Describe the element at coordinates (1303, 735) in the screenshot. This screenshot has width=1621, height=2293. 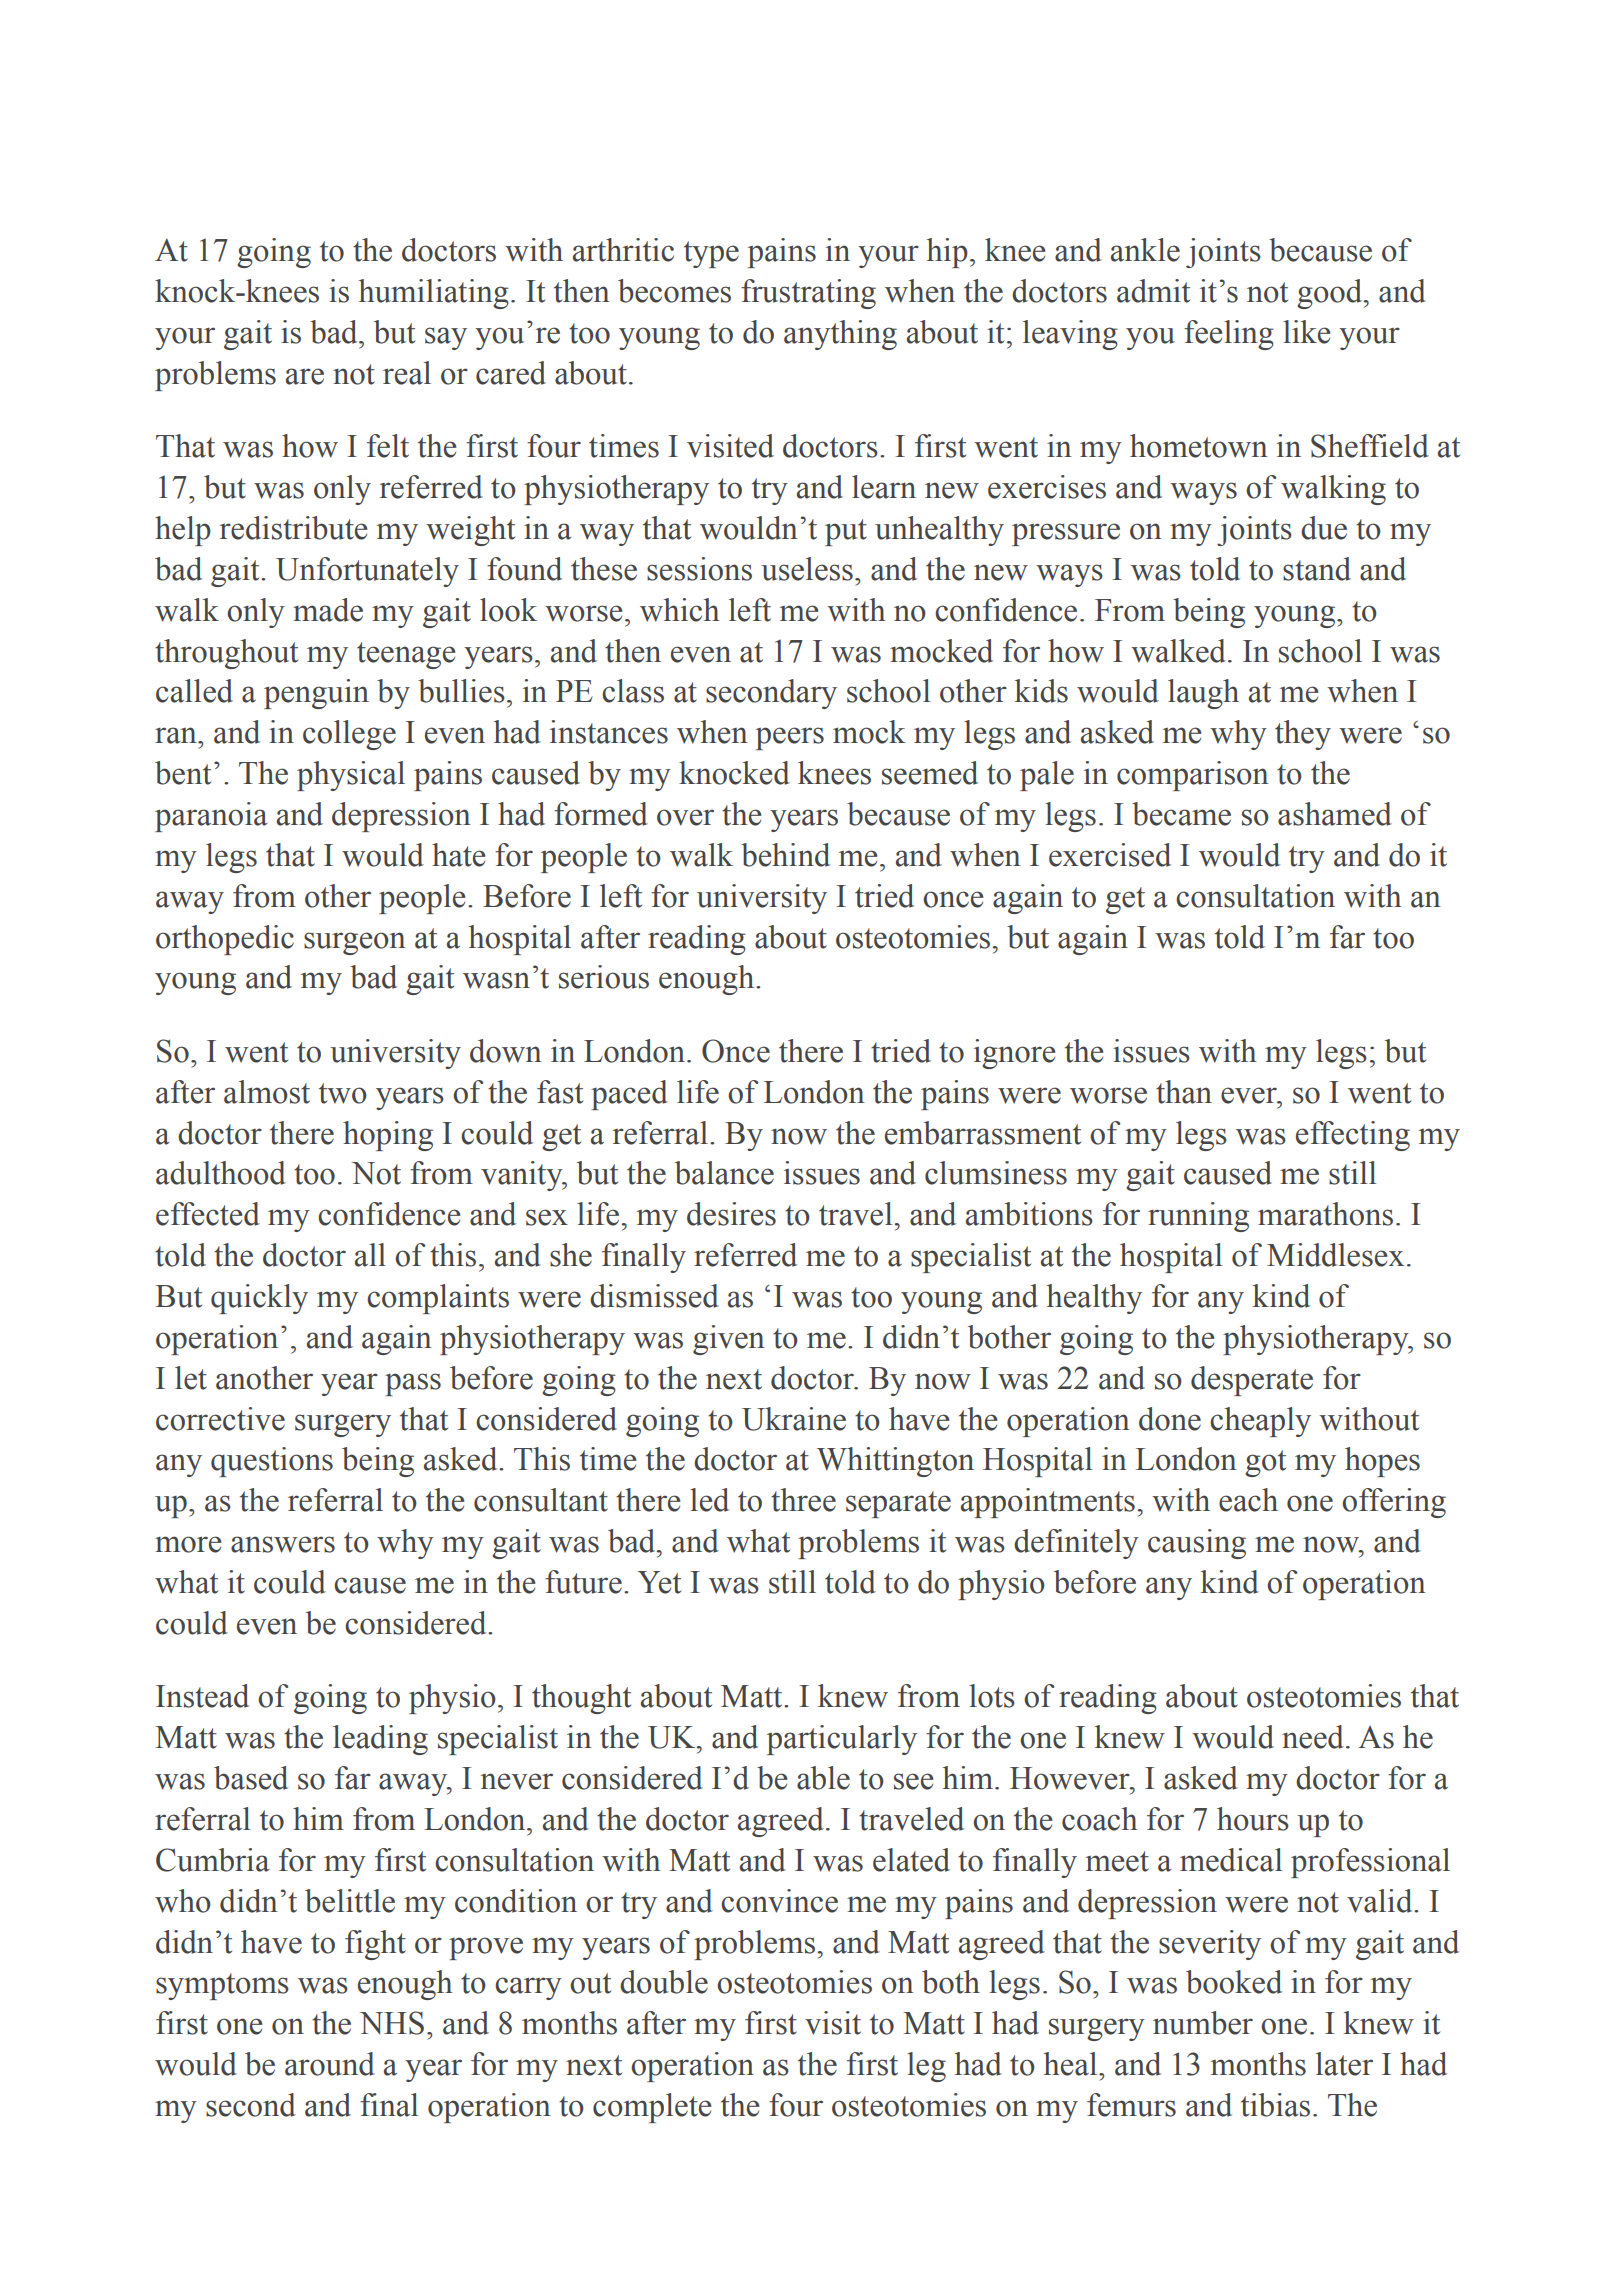
I see `they` at that location.
